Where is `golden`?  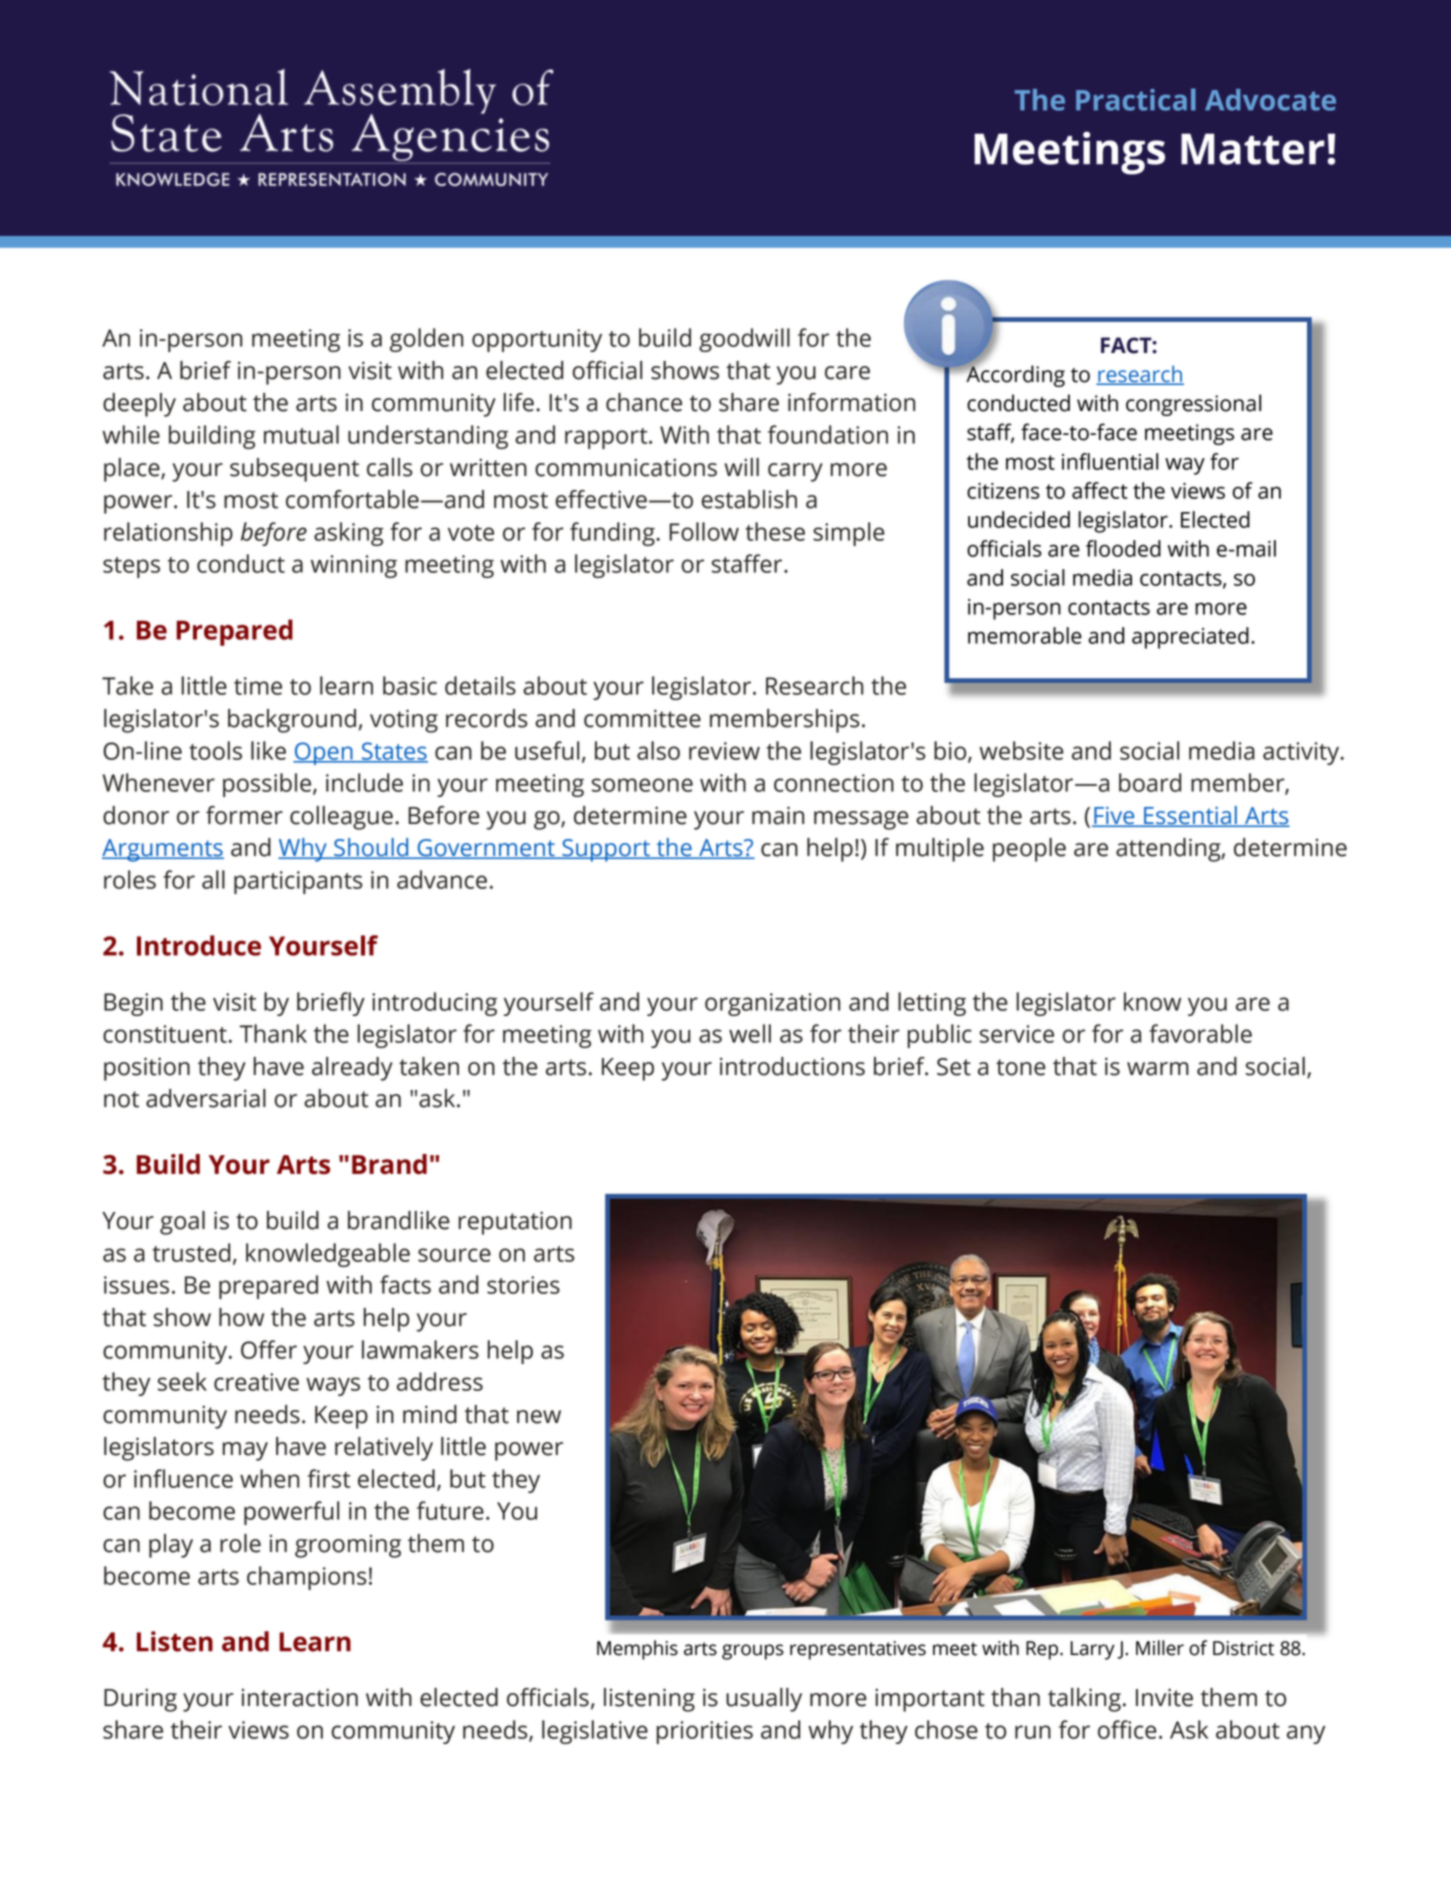
golden is located at coordinates (426, 340).
